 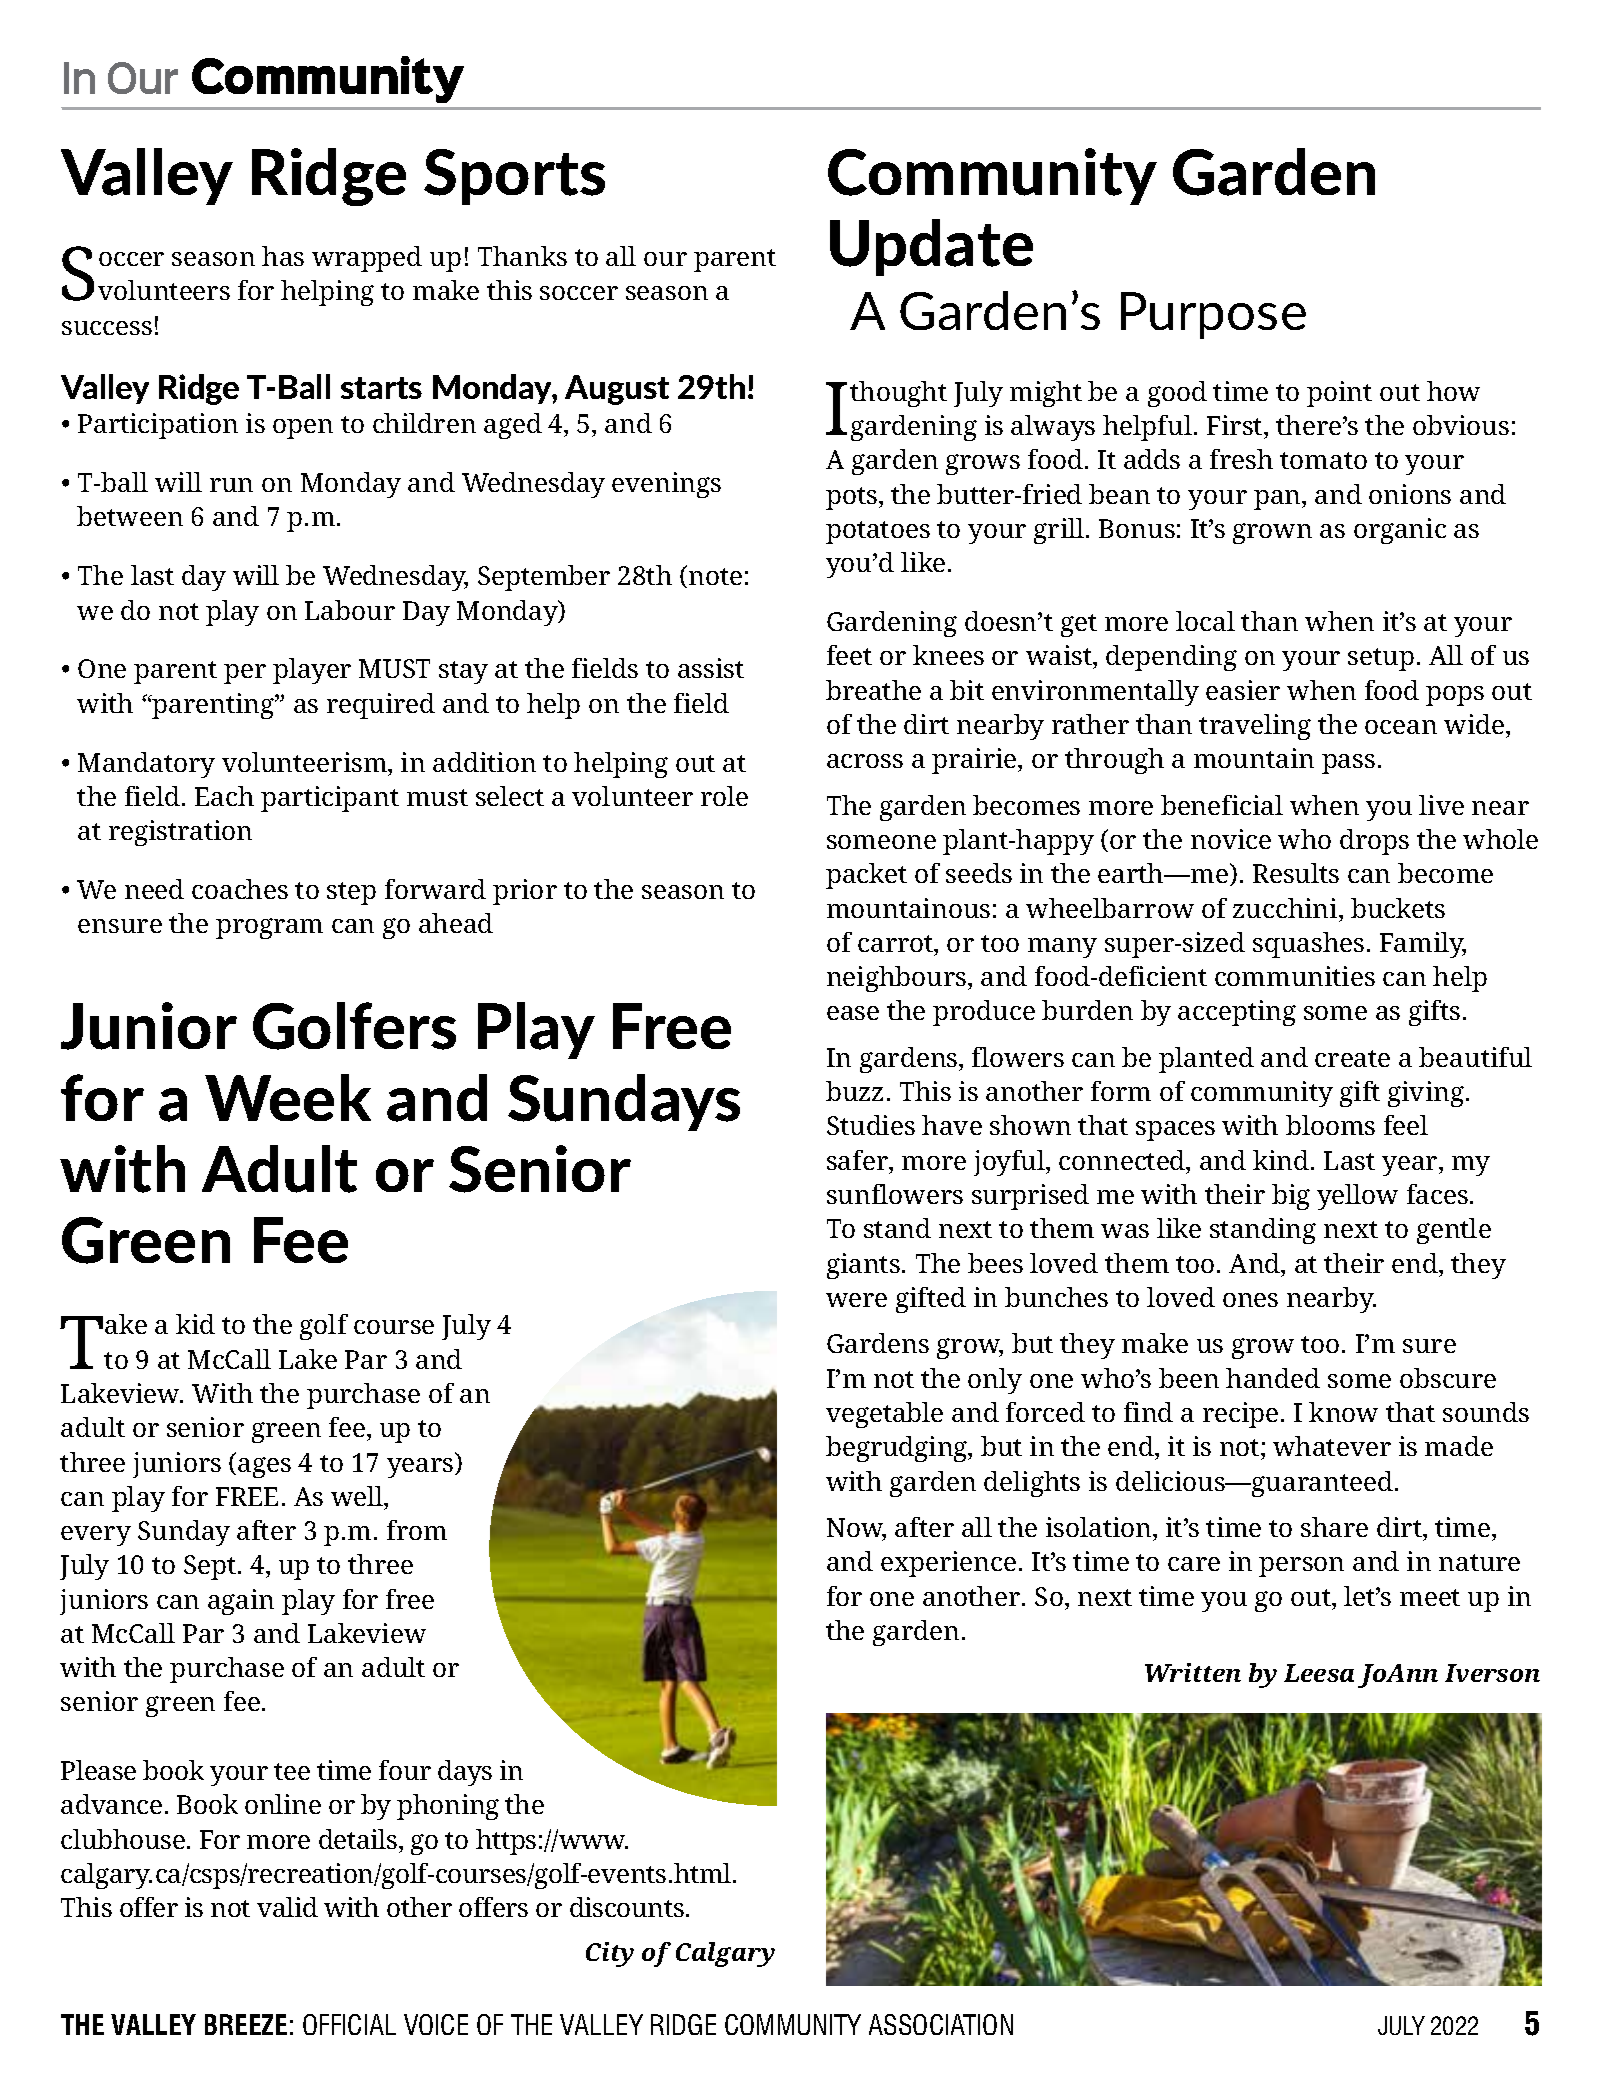 I want to click on Purpose, so click(x=1213, y=315).
